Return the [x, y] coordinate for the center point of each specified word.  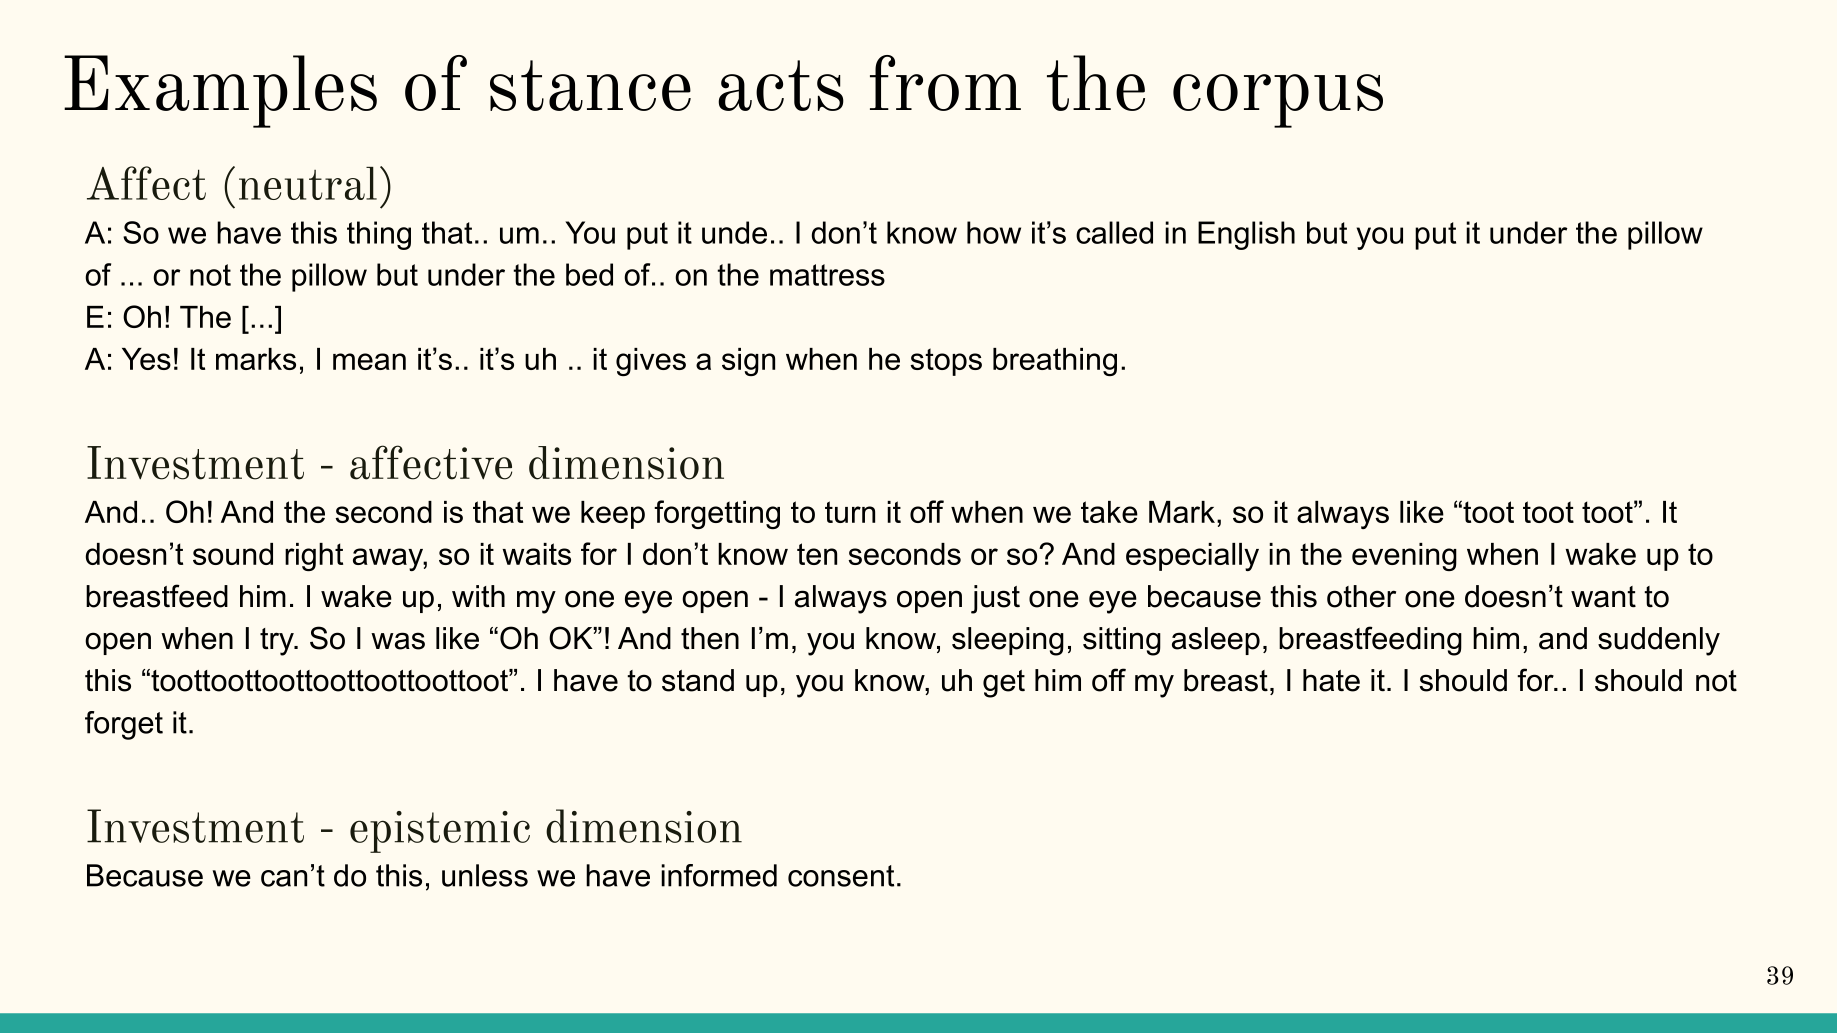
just [995, 599]
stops [946, 362]
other [1361, 596]
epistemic [440, 832]
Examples [220, 91]
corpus [1278, 101]
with [478, 596]
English [1246, 235]
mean [369, 361]
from [945, 83]
